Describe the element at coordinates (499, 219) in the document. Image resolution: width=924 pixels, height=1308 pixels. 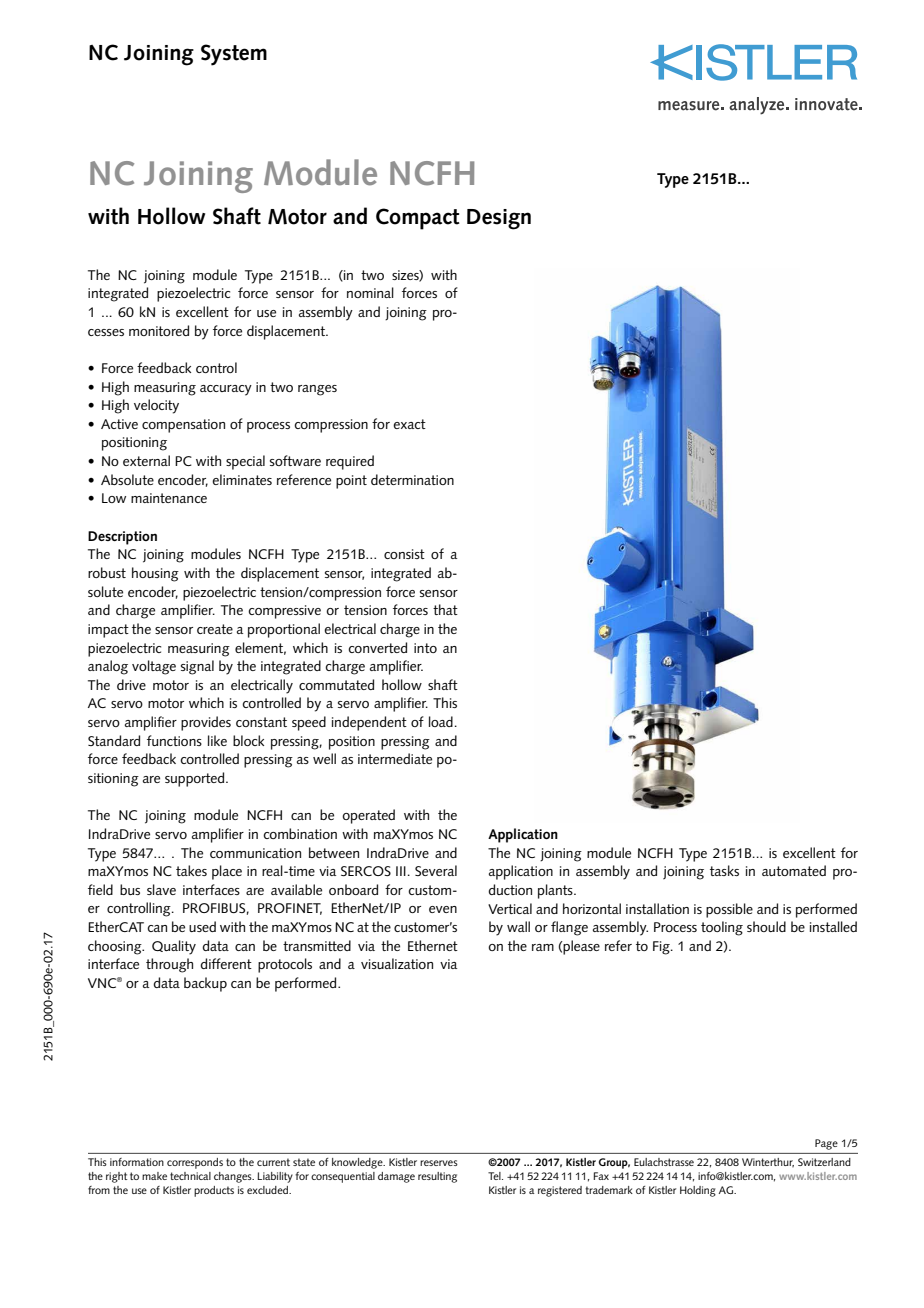
I see `Design` at that location.
